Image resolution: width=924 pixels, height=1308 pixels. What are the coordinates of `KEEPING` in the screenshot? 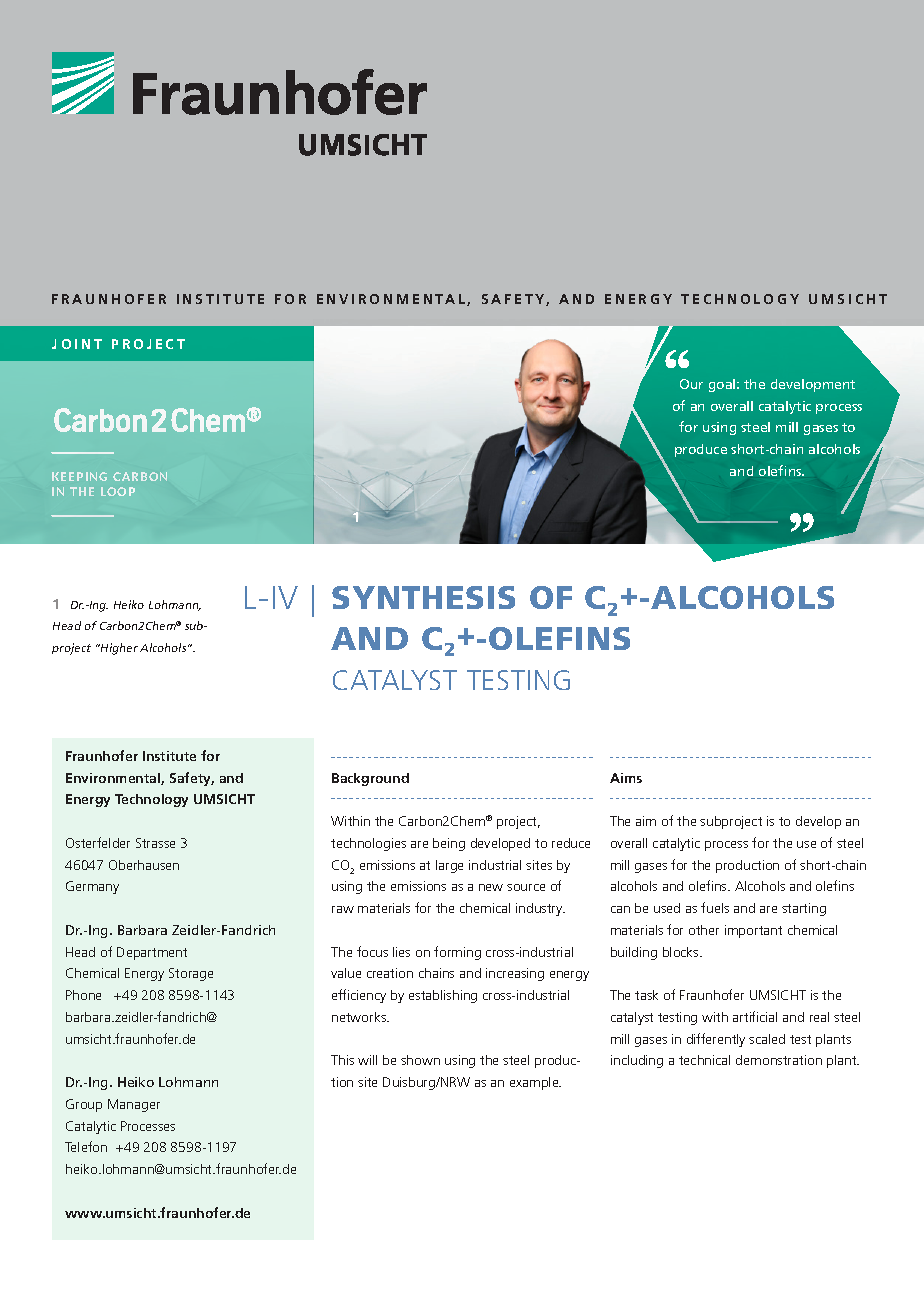 It's located at (79, 476).
